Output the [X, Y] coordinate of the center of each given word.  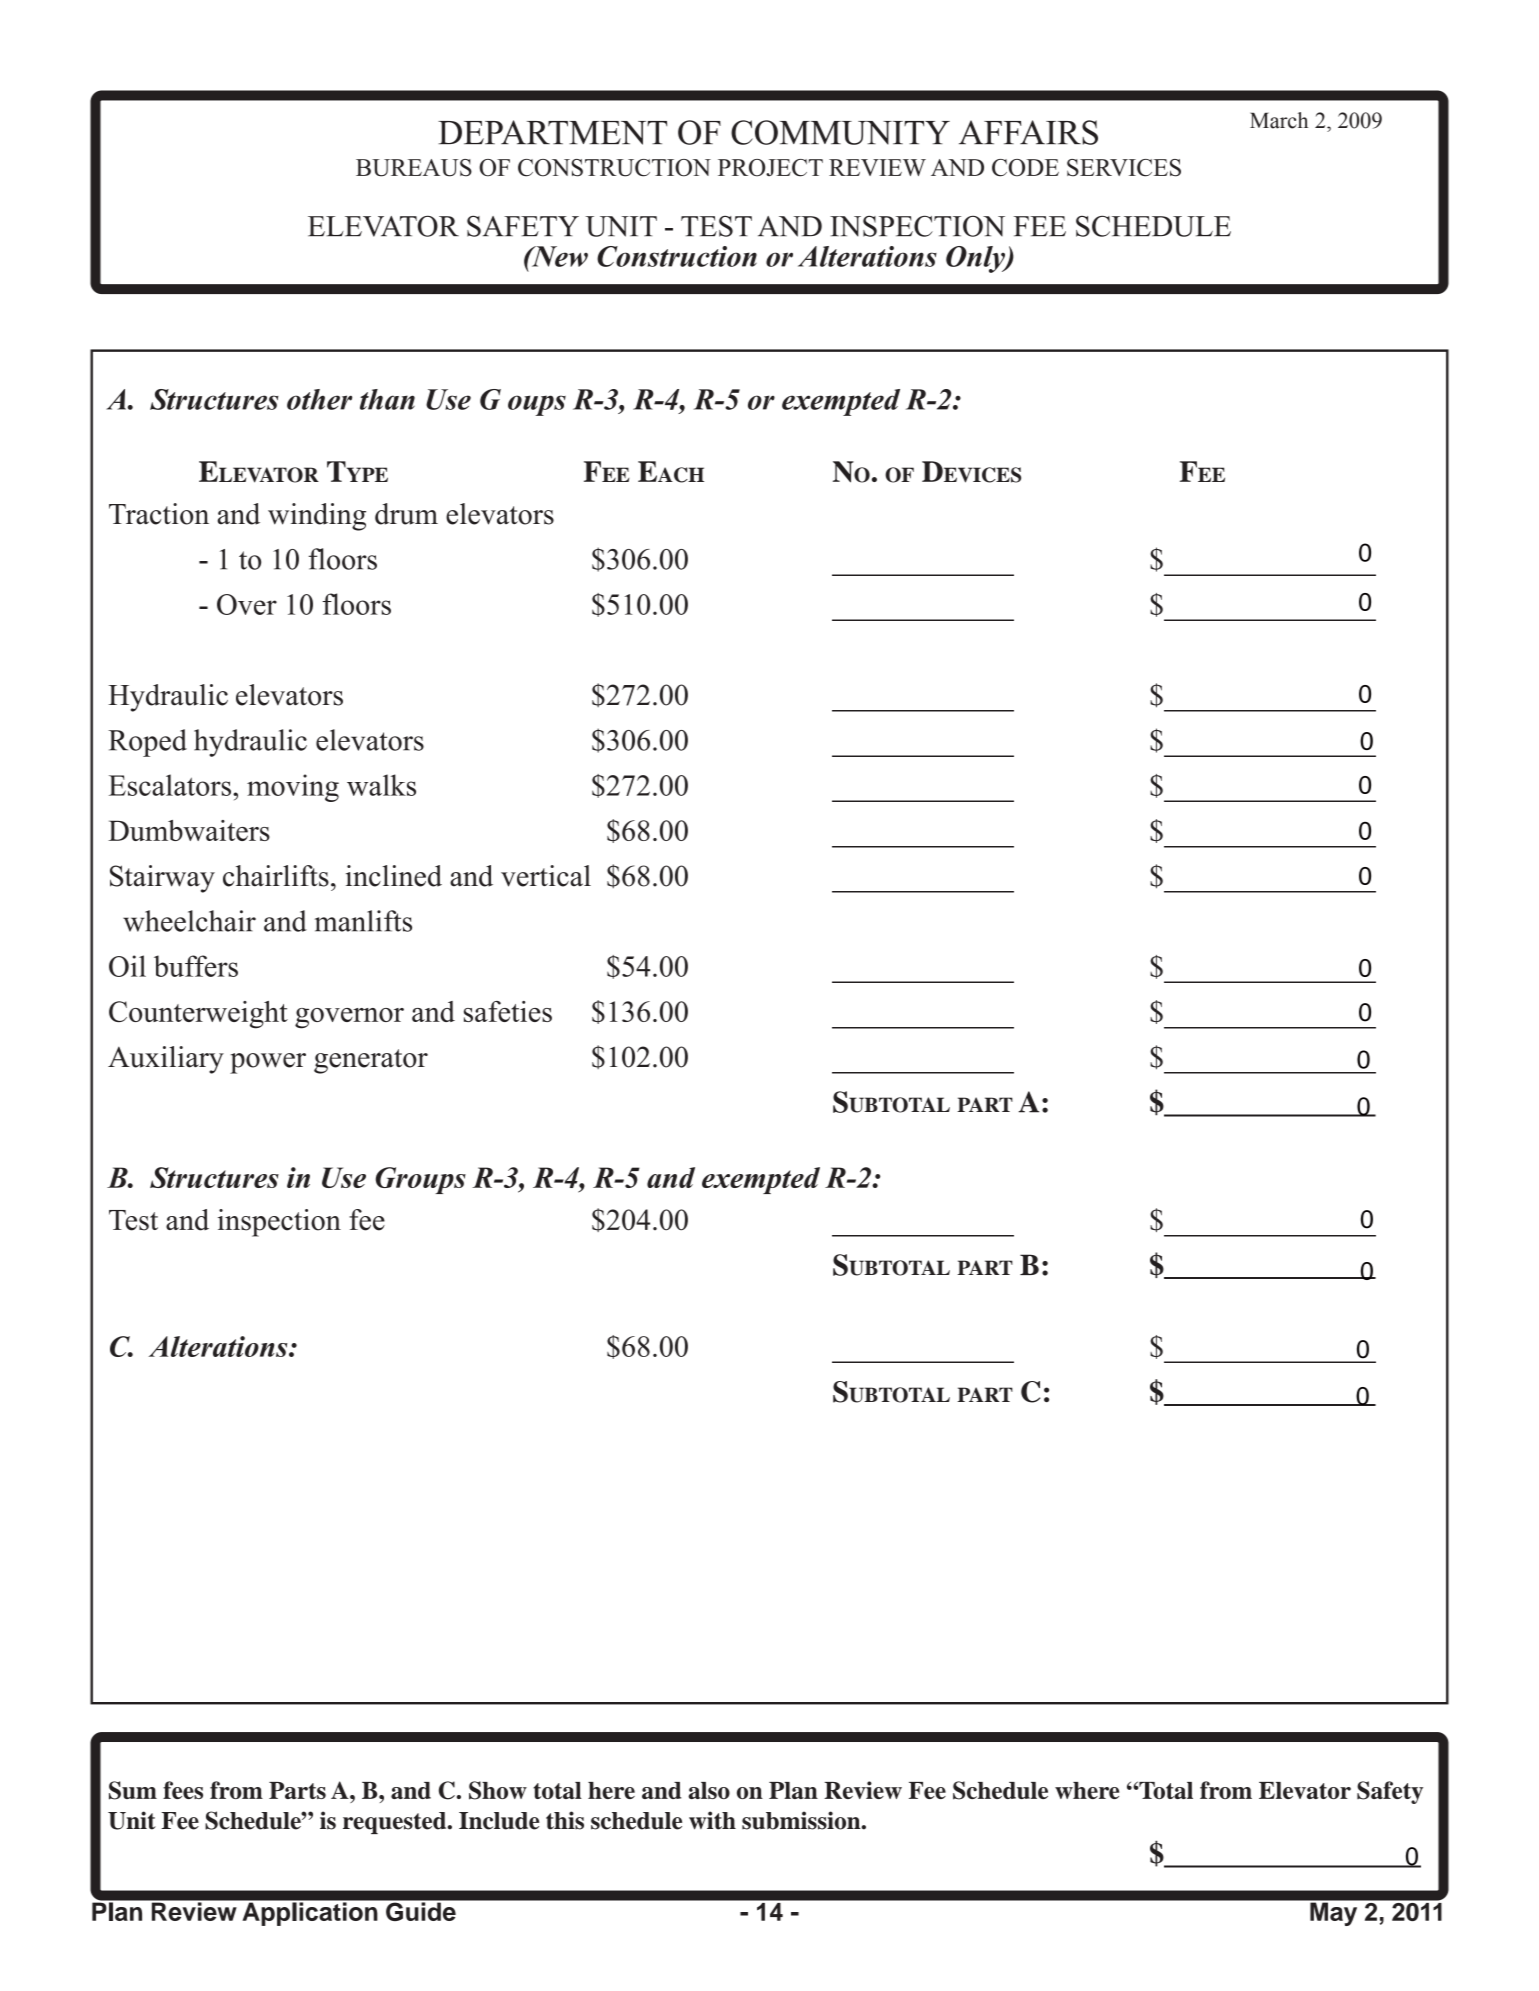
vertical [546, 876]
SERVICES [1124, 168]
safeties [508, 1011]
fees [183, 1790]
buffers [196, 966]
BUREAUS [414, 168]
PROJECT [770, 168]
